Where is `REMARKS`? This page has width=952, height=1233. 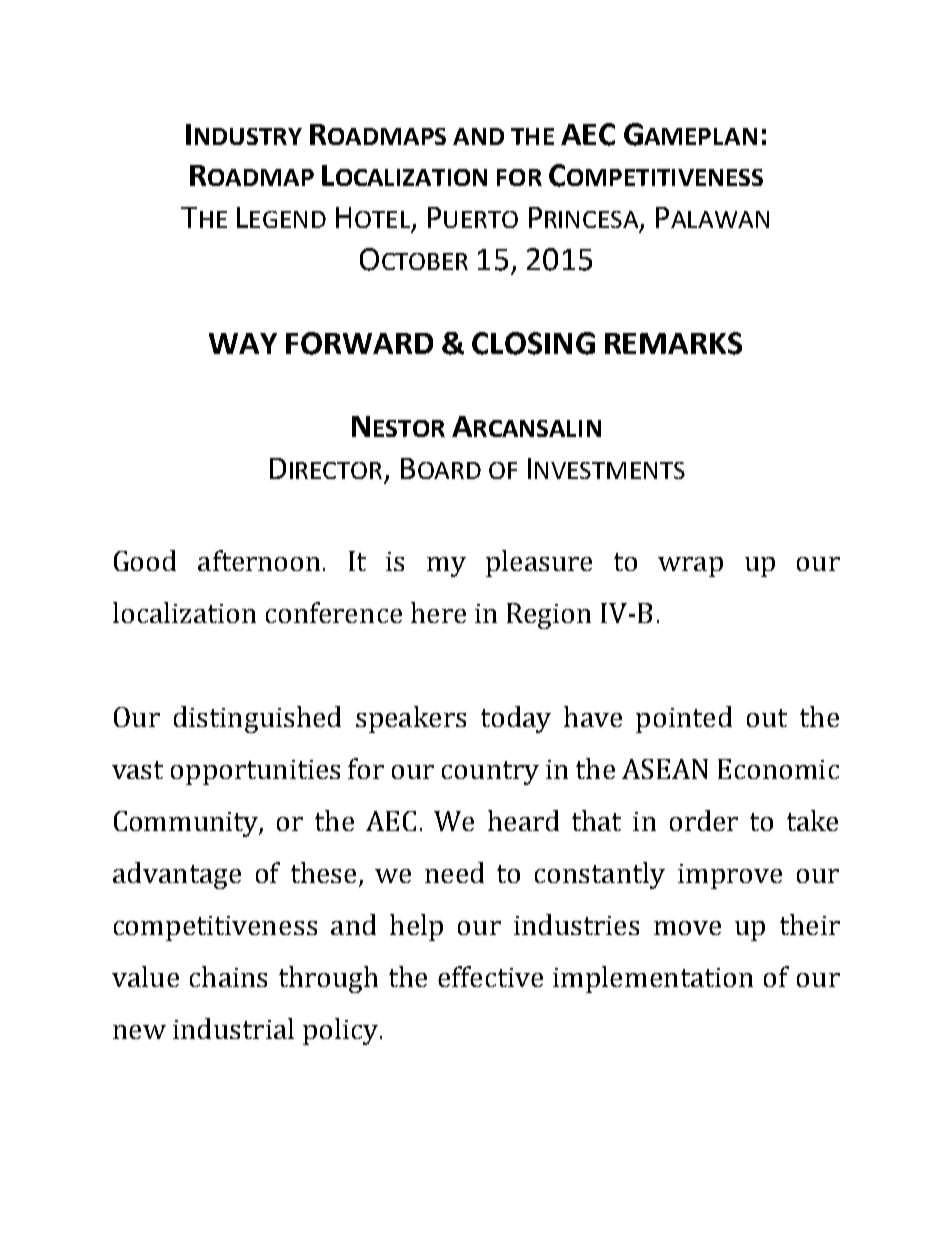 REMARKS is located at coordinates (673, 343).
